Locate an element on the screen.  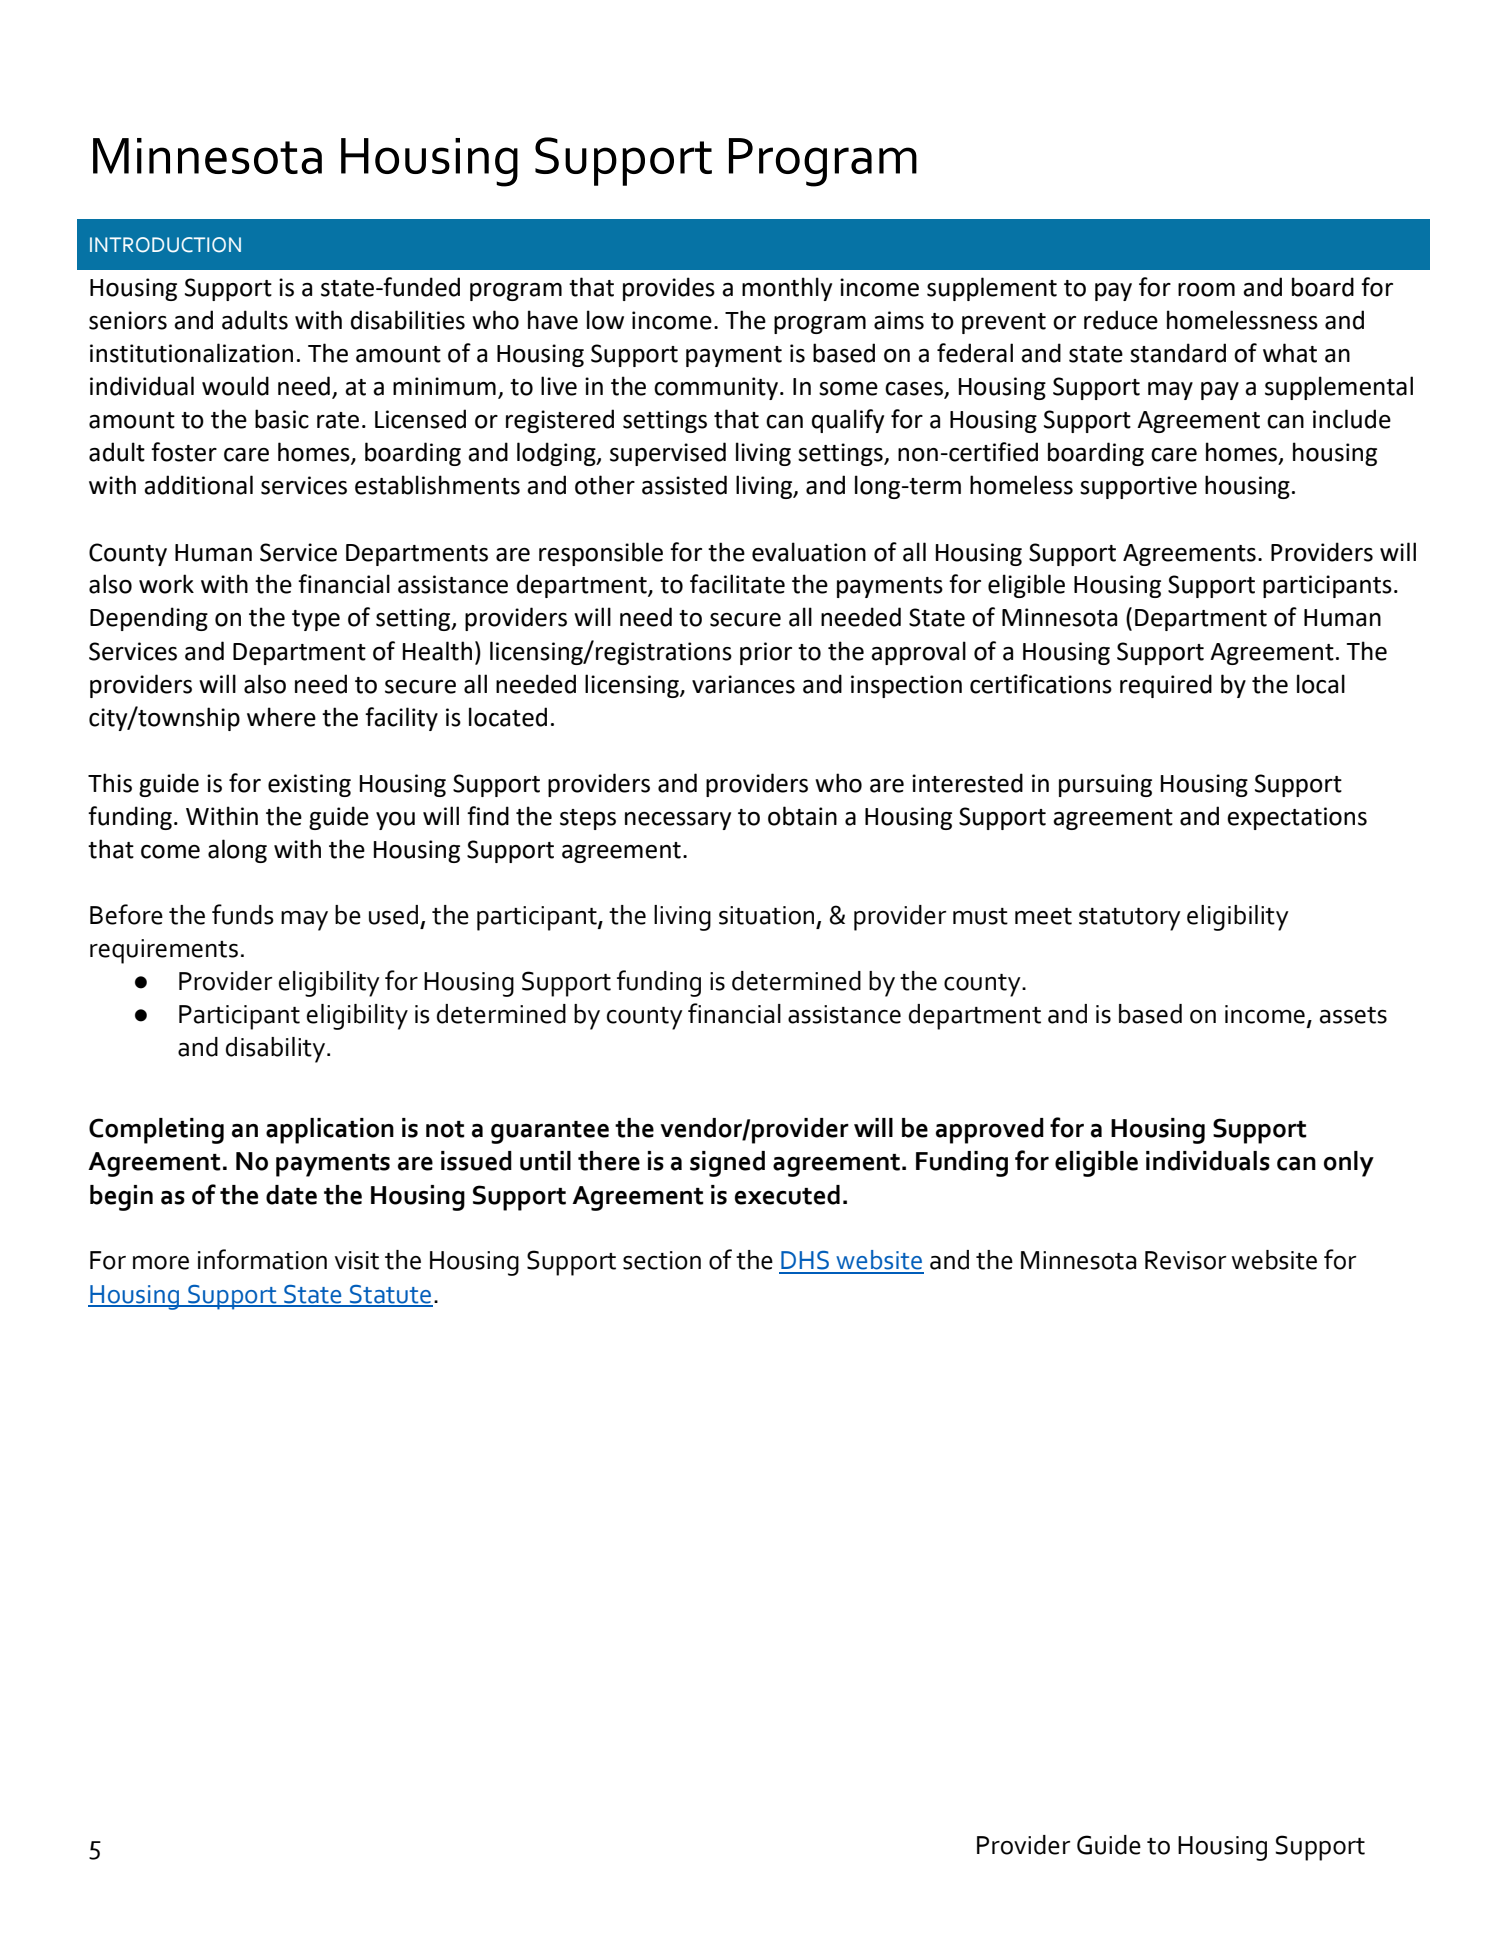
existing is located at coordinates (309, 785).
